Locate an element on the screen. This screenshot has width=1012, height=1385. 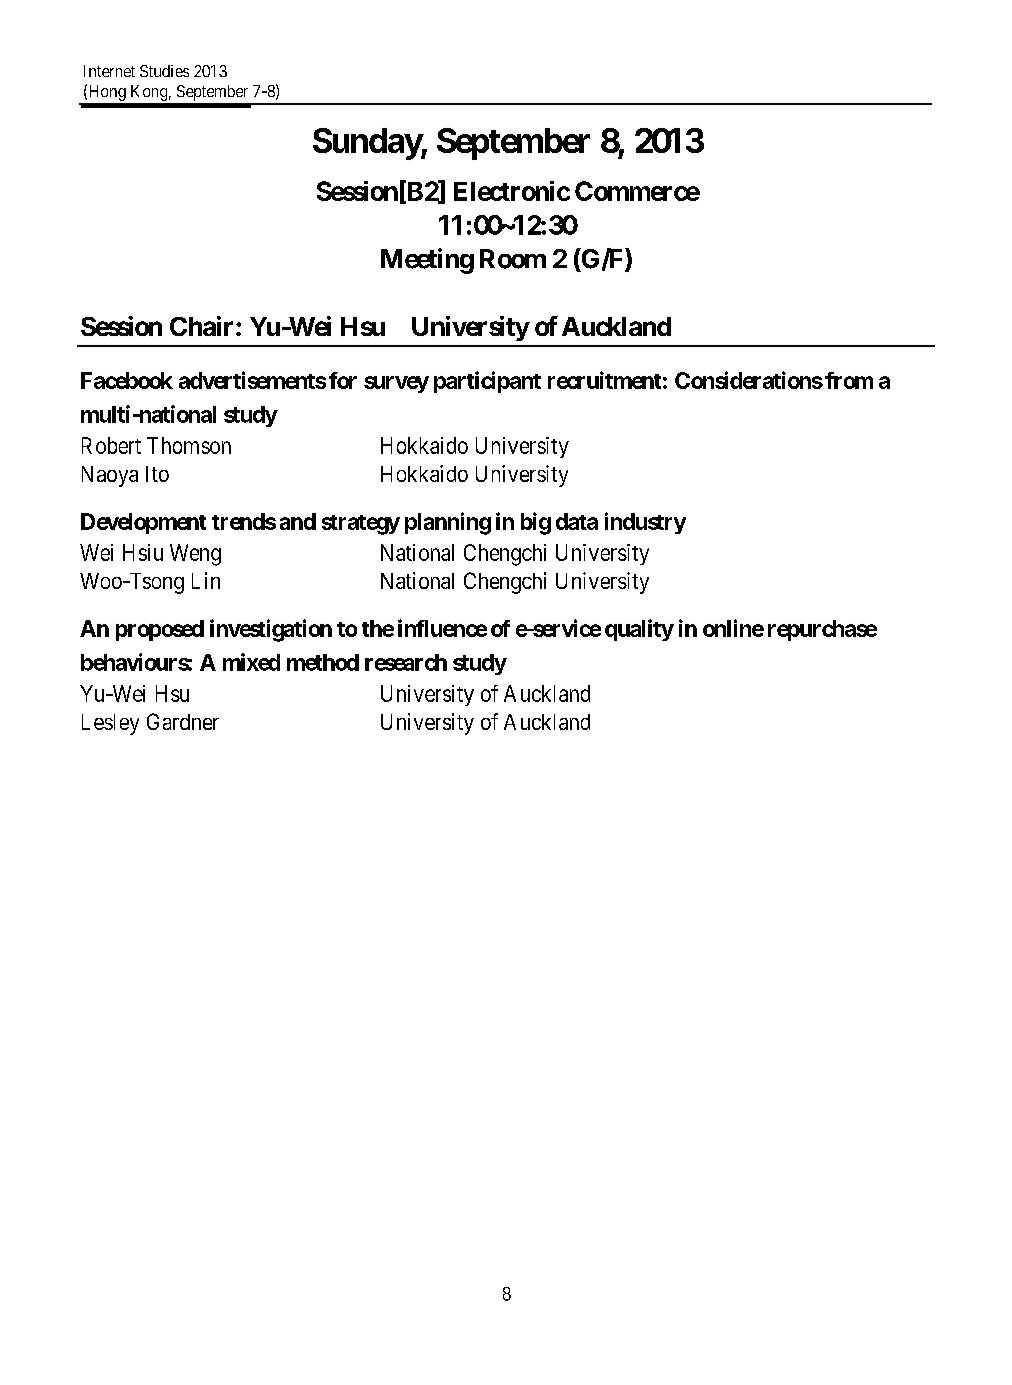
strategy is located at coordinates (361, 525).
